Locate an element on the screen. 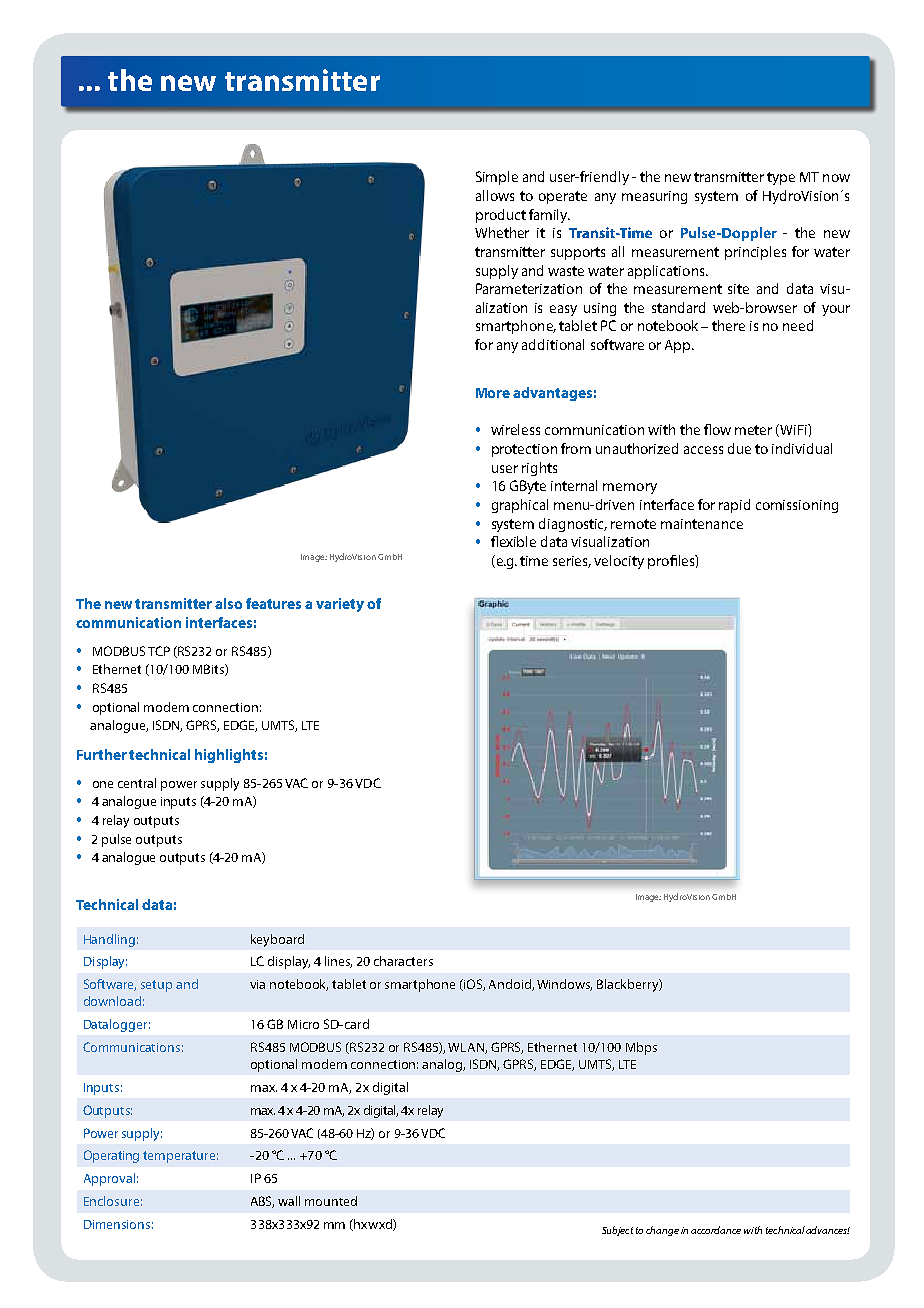 The height and width of the screenshot is (1308, 924). ABS is located at coordinates (262, 1202).
